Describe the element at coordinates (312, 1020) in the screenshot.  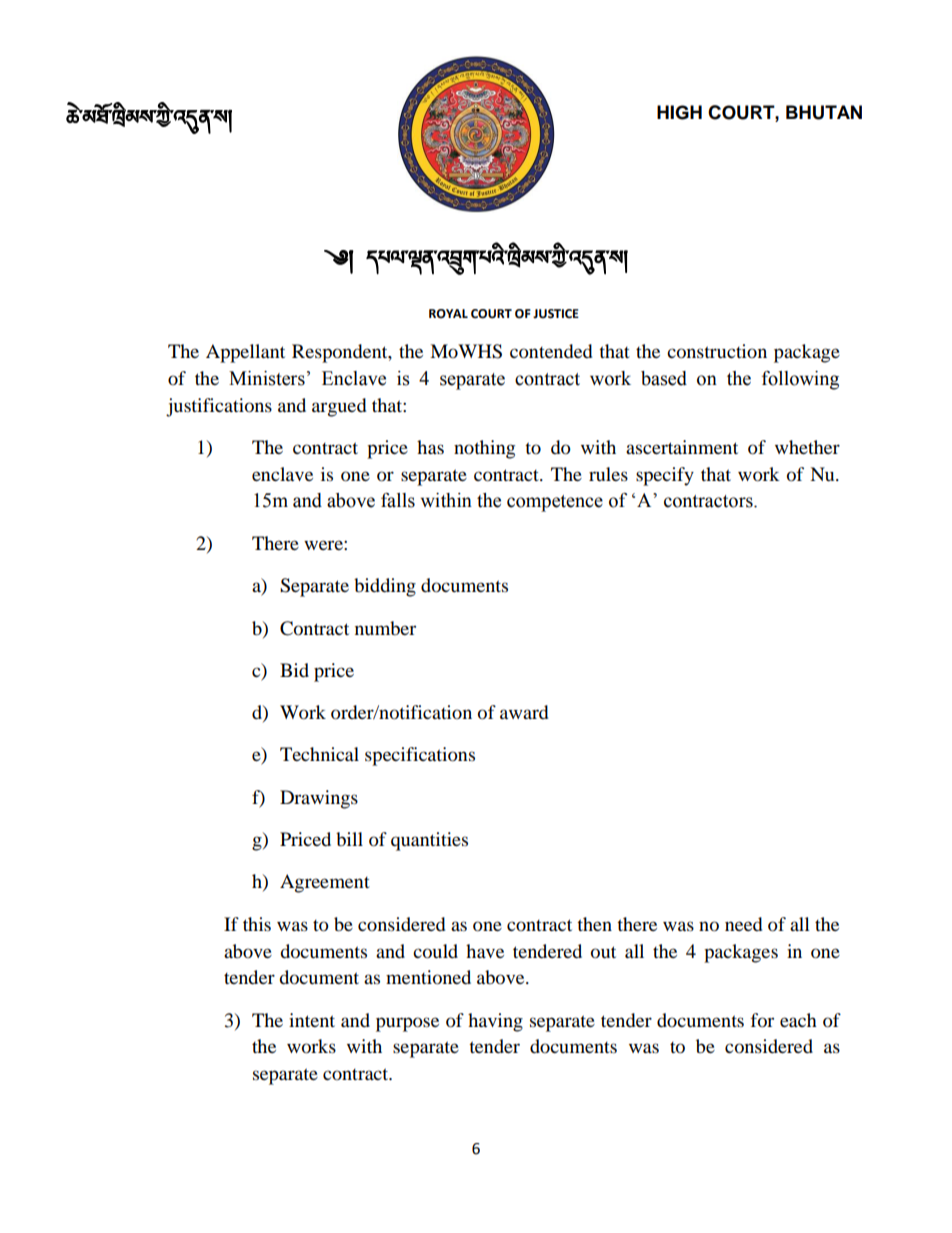
I see `intent` at that location.
